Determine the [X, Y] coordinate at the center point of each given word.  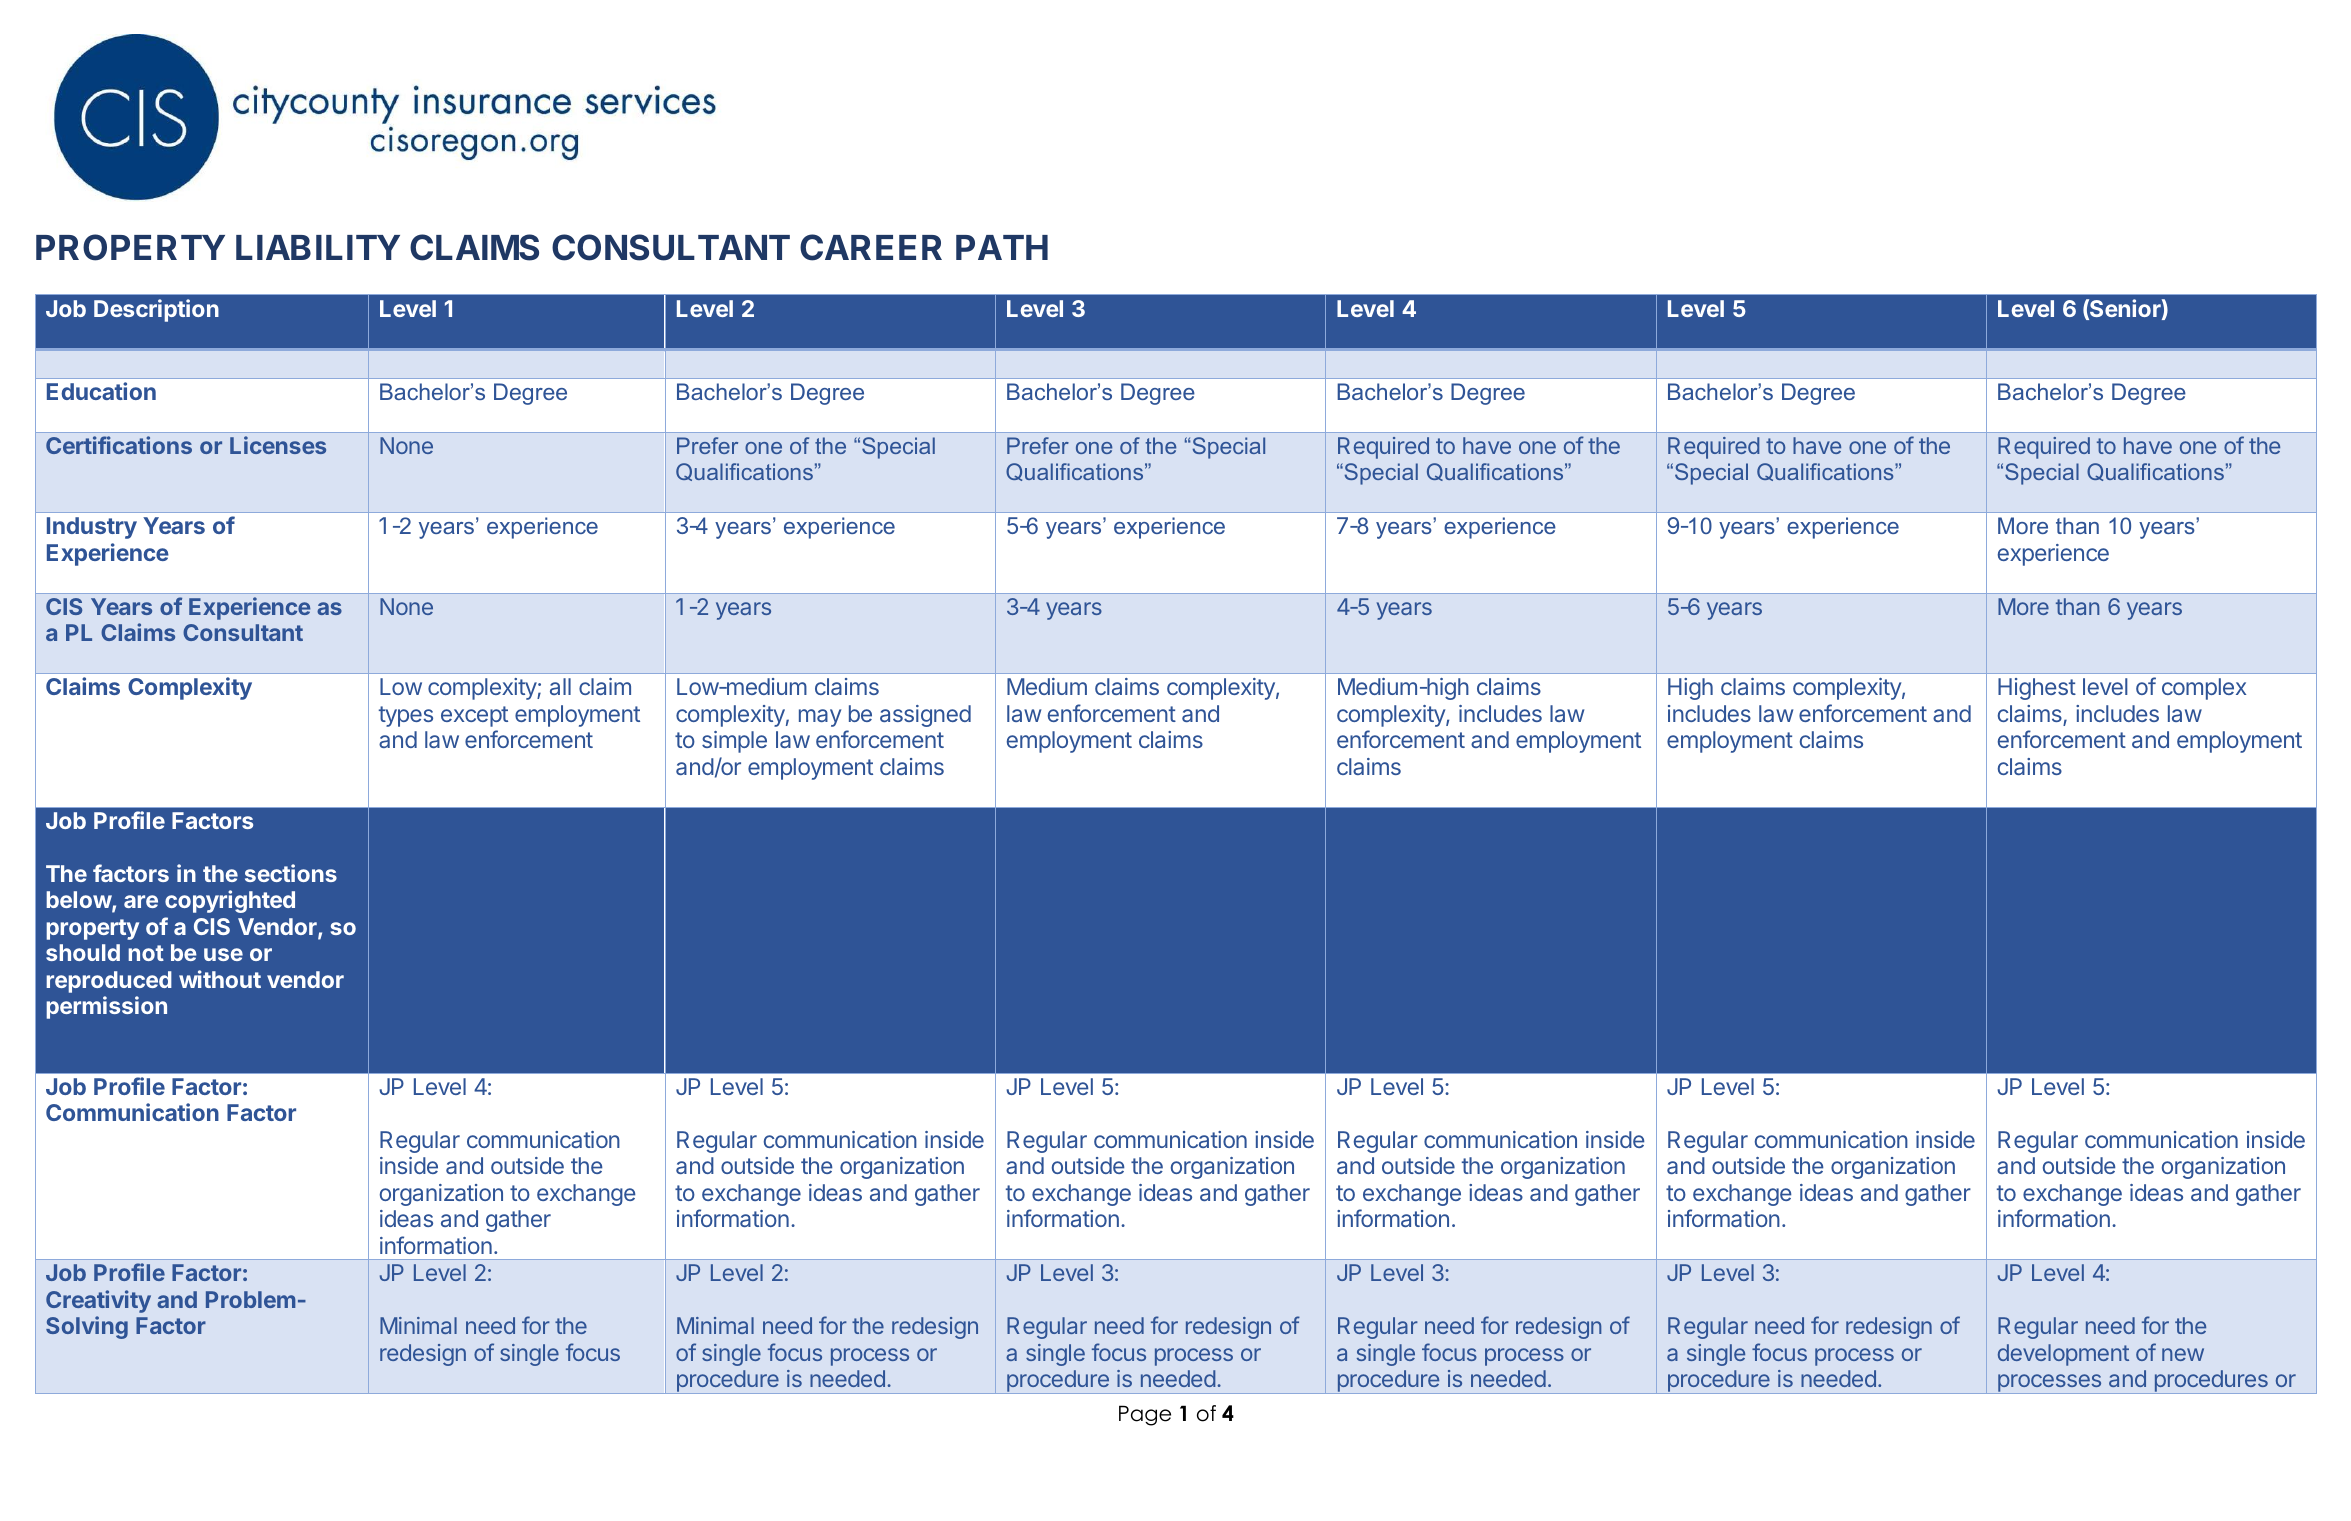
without [220, 979]
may [820, 718]
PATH [1002, 247]
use [223, 954]
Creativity [98, 1301]
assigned [925, 716]
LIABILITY [318, 247]
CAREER [871, 247]
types [406, 716]
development [2063, 1355]
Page [1145, 1415]
